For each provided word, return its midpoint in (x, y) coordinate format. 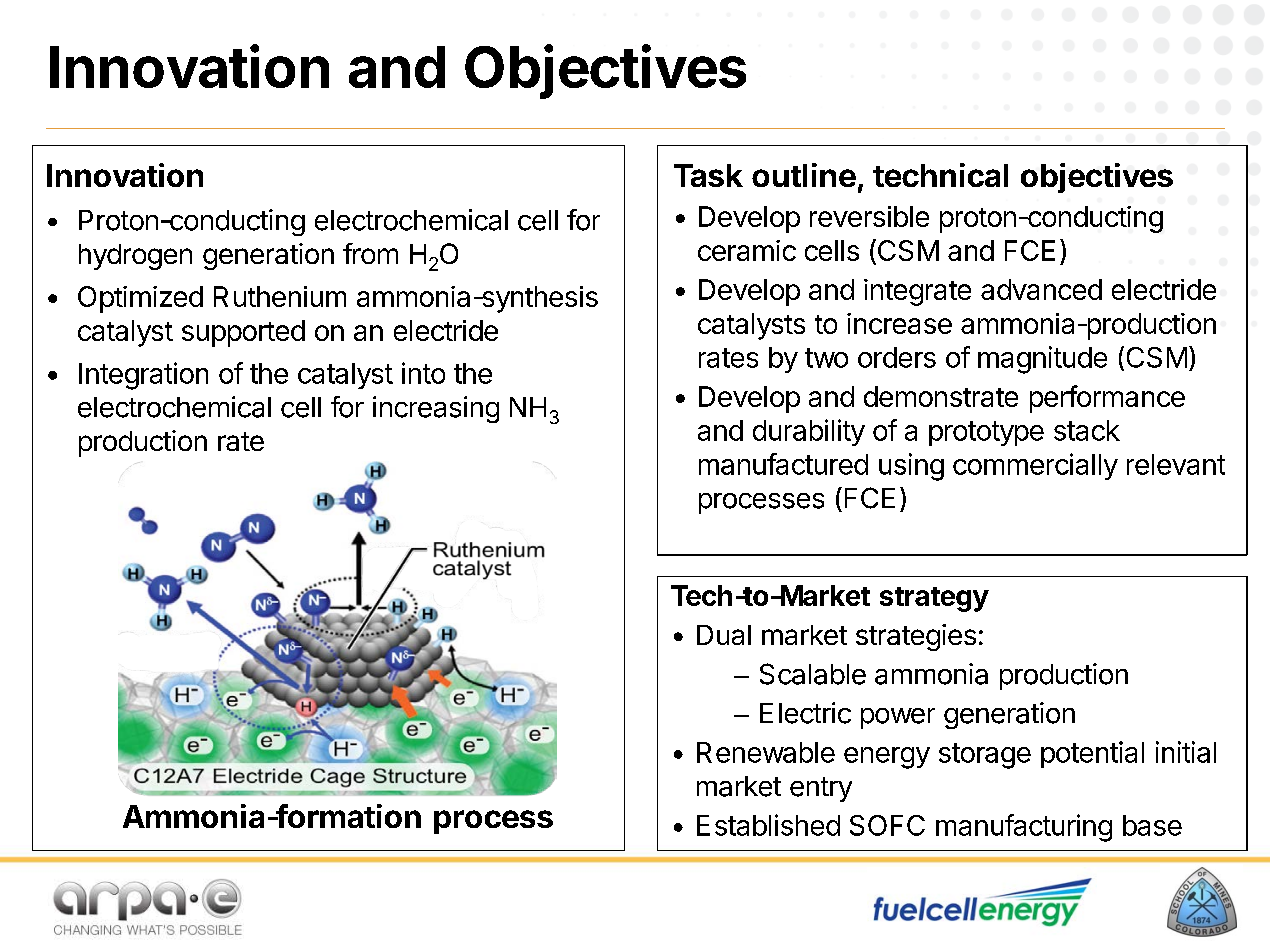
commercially (1035, 466)
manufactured (783, 464)
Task (708, 175)
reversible (869, 216)
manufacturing (1024, 828)
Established (768, 825)
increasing (436, 409)
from (370, 253)
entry (821, 789)
